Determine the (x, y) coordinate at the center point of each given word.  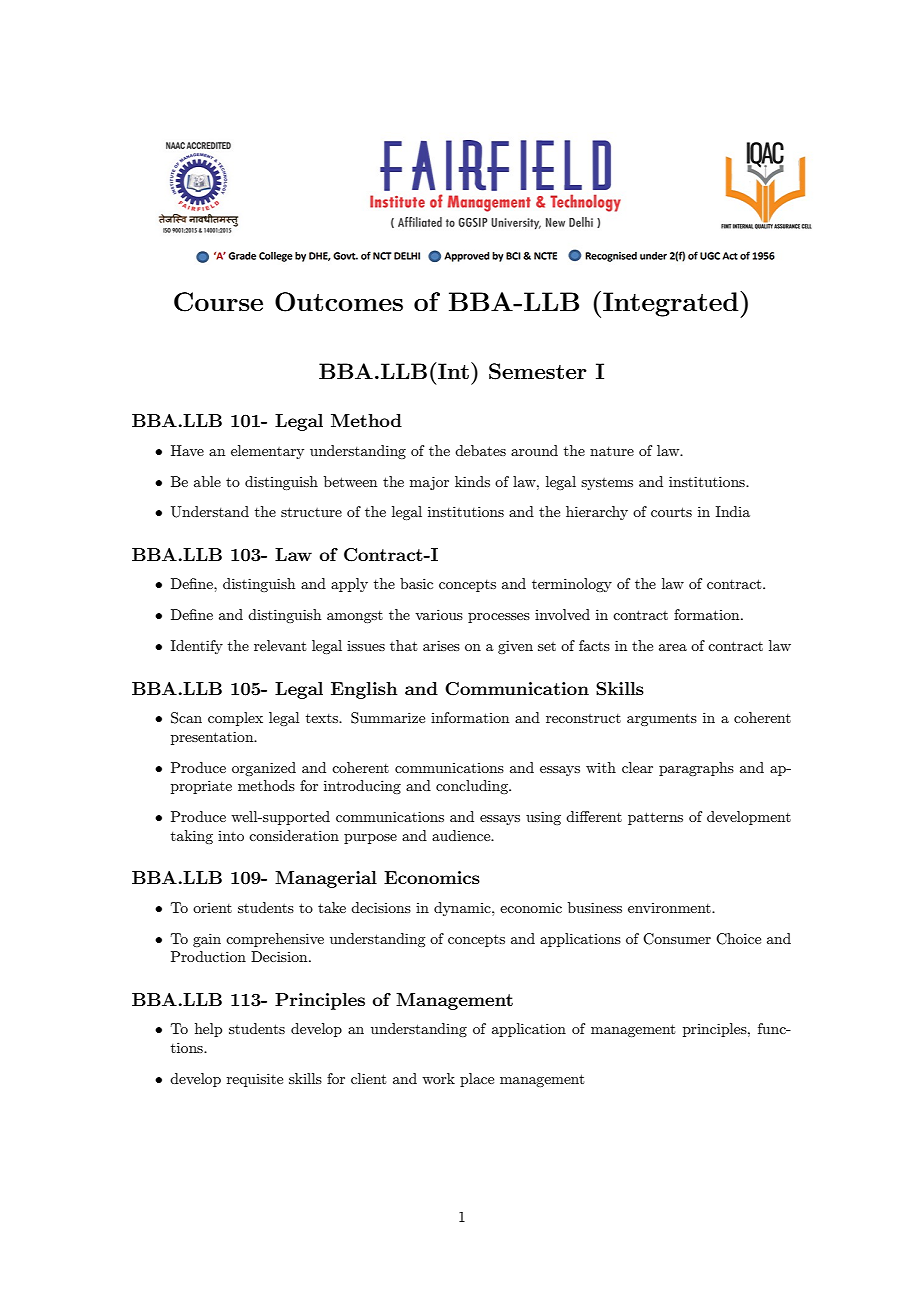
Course (218, 302)
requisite (255, 1080)
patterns (655, 818)
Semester (538, 371)
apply (349, 585)
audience (462, 835)
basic (416, 583)
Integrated (672, 304)
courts (671, 512)
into (231, 836)
